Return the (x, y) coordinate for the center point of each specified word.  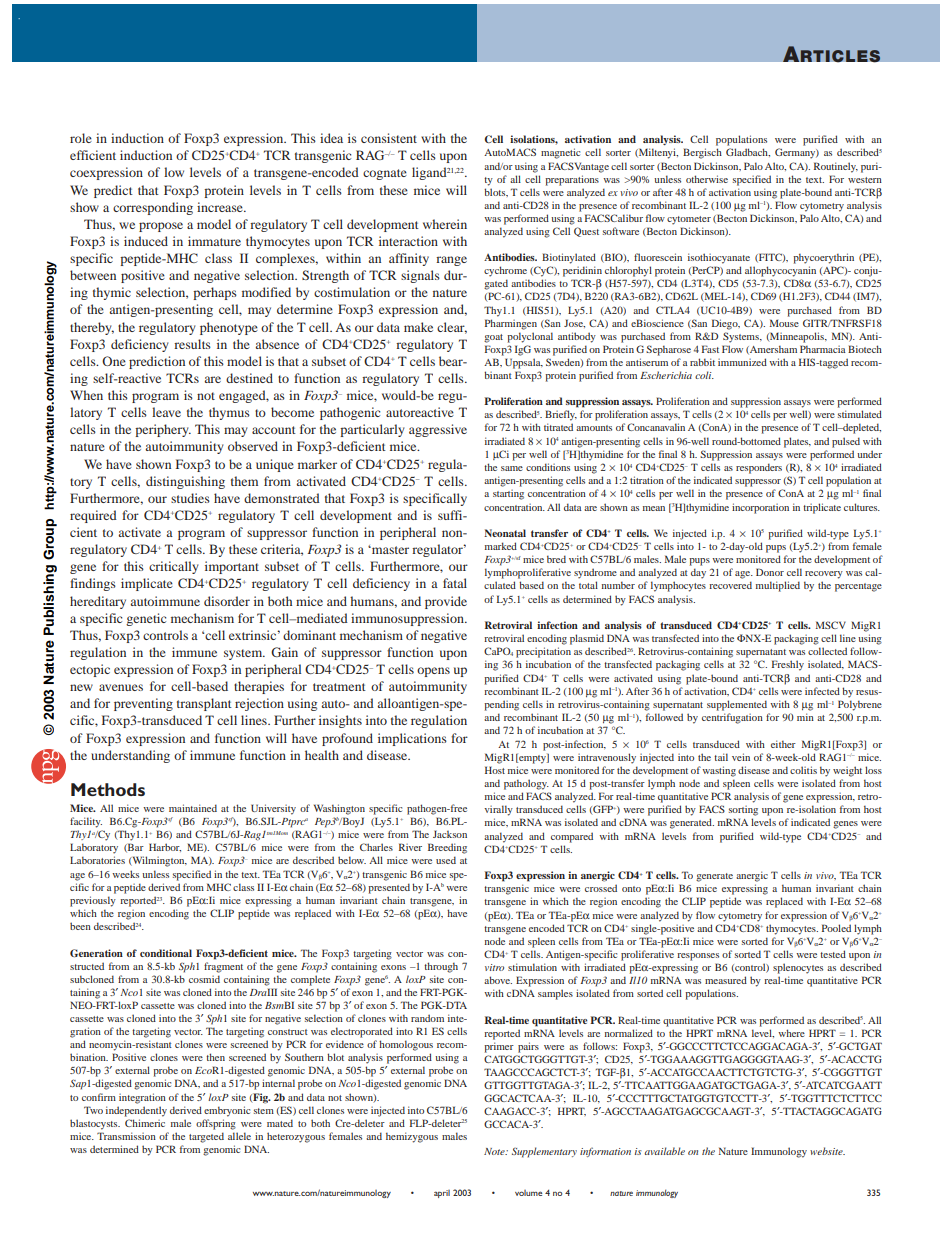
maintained (193, 808)
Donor (770, 572)
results (192, 344)
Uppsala (524, 363)
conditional (166, 953)
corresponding (153, 208)
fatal (455, 583)
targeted (206, 1137)
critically (174, 567)
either (783, 744)
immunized (742, 362)
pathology (526, 784)
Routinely (836, 167)
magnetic (560, 153)
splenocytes (798, 968)
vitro (494, 967)
